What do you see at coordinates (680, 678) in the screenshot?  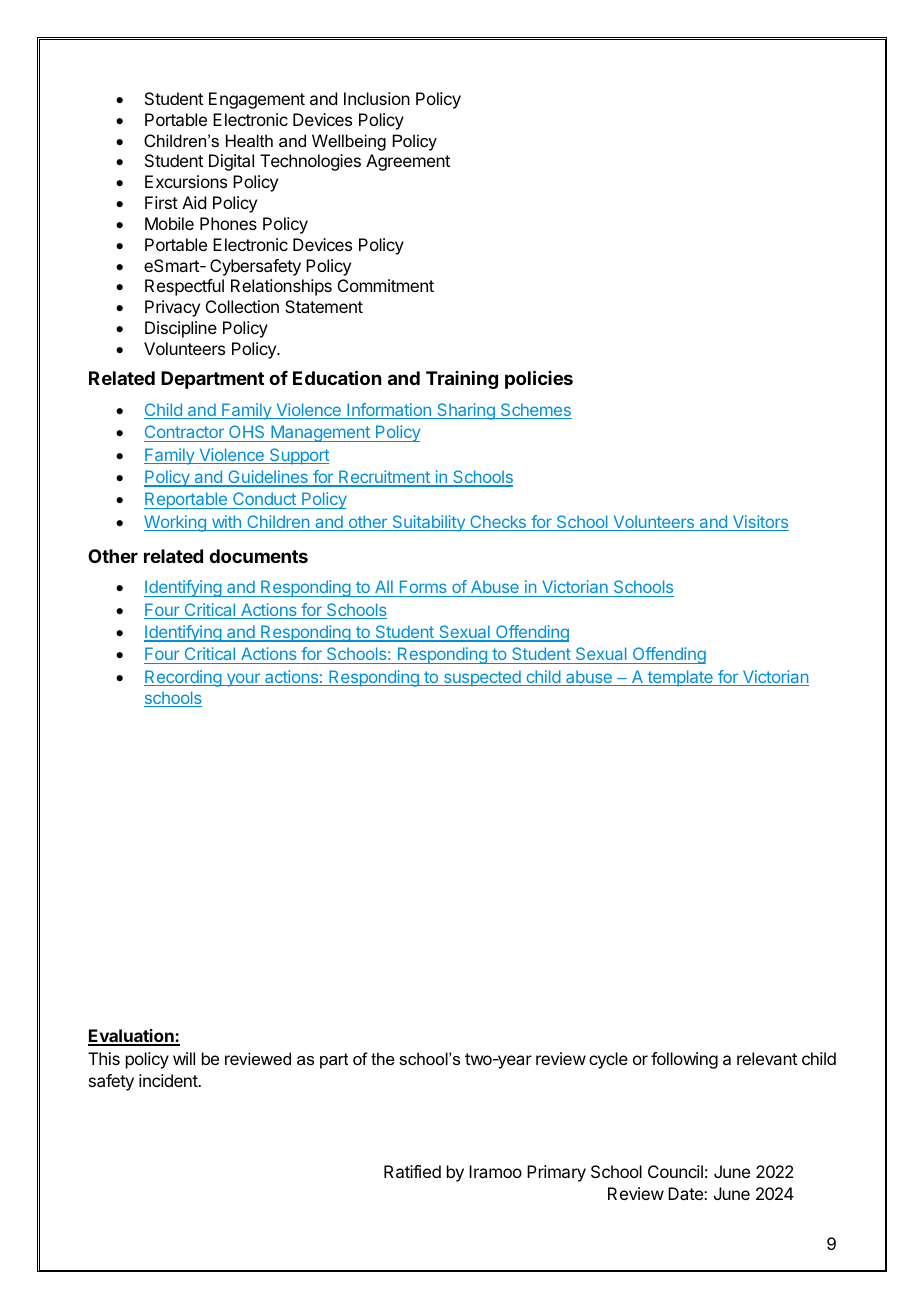 I see `template` at bounding box center [680, 678].
